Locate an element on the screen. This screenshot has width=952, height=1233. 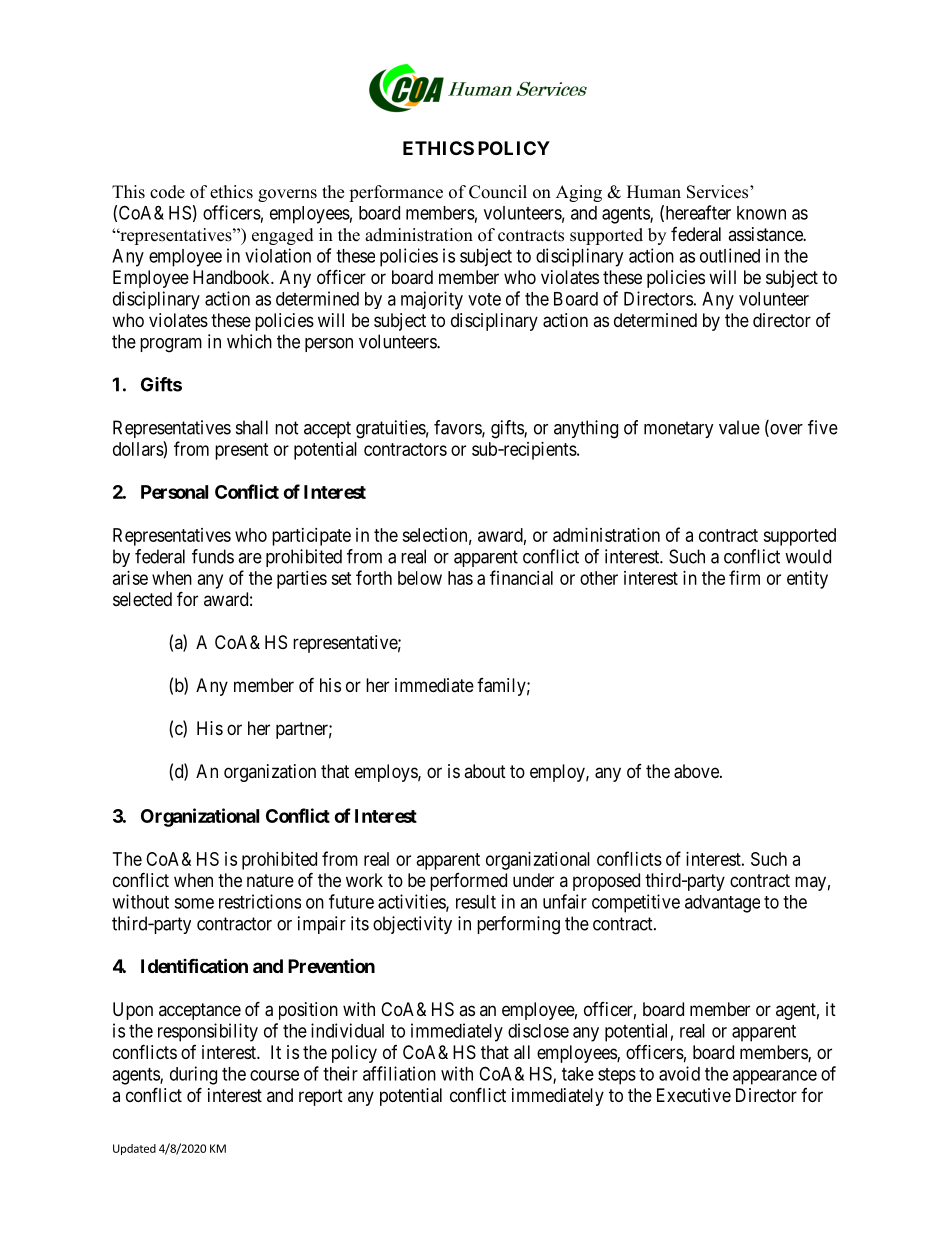
code is located at coordinates (167, 192).
